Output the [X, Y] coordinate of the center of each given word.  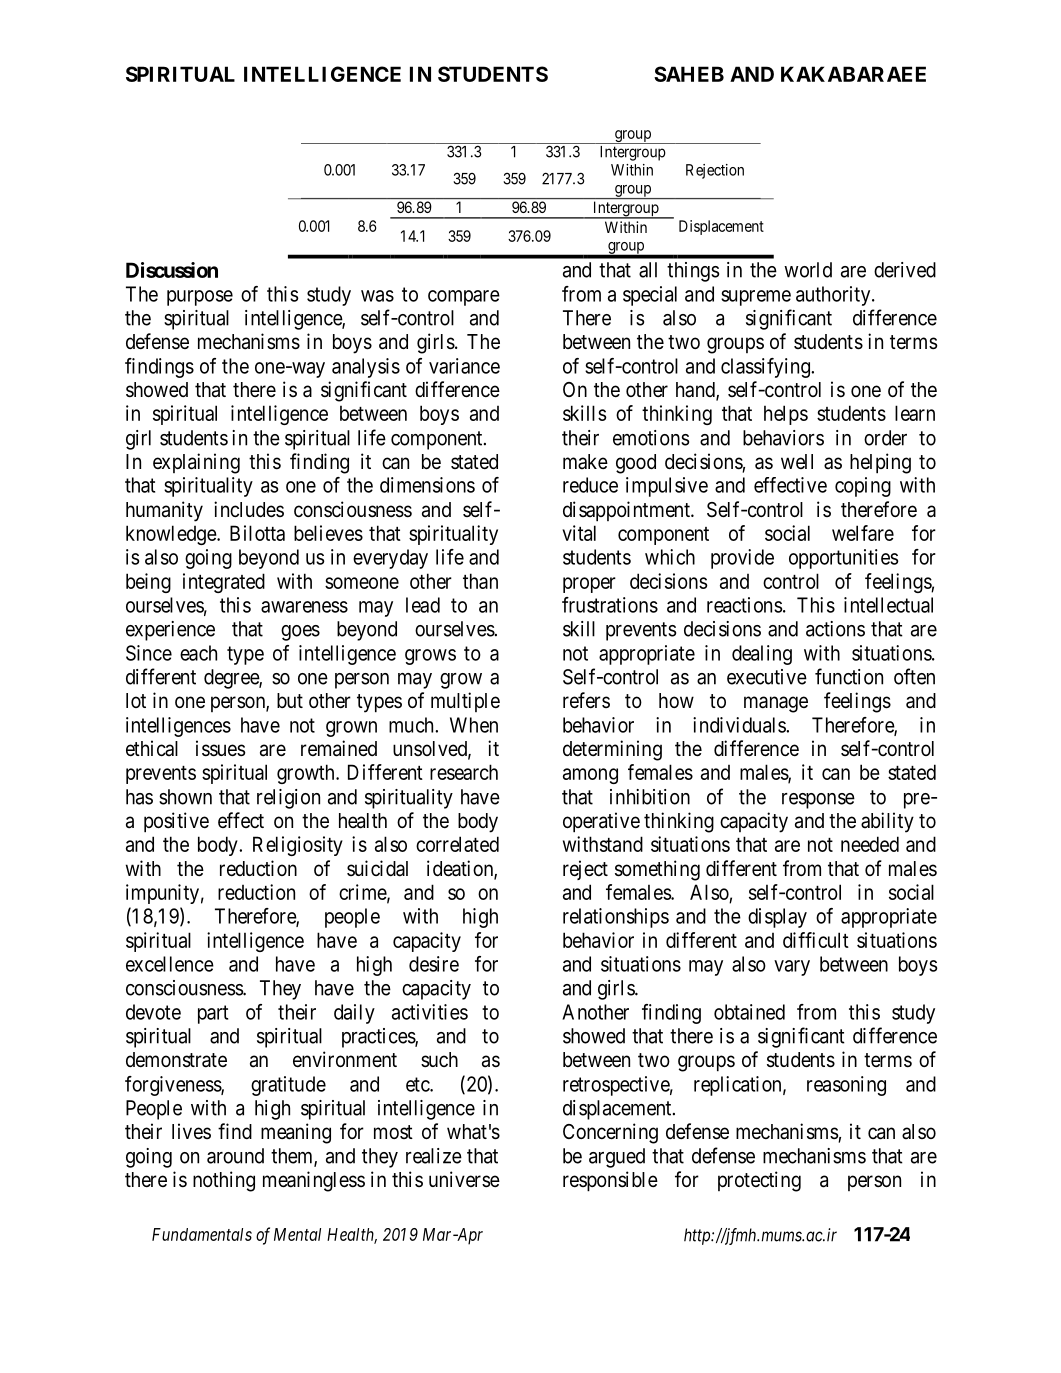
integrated [224, 583]
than [480, 581]
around [235, 1156]
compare [464, 298]
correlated [457, 844]
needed [870, 844]
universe [464, 1179]
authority [834, 296]
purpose [200, 298]
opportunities [844, 559]
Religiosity [298, 846]
